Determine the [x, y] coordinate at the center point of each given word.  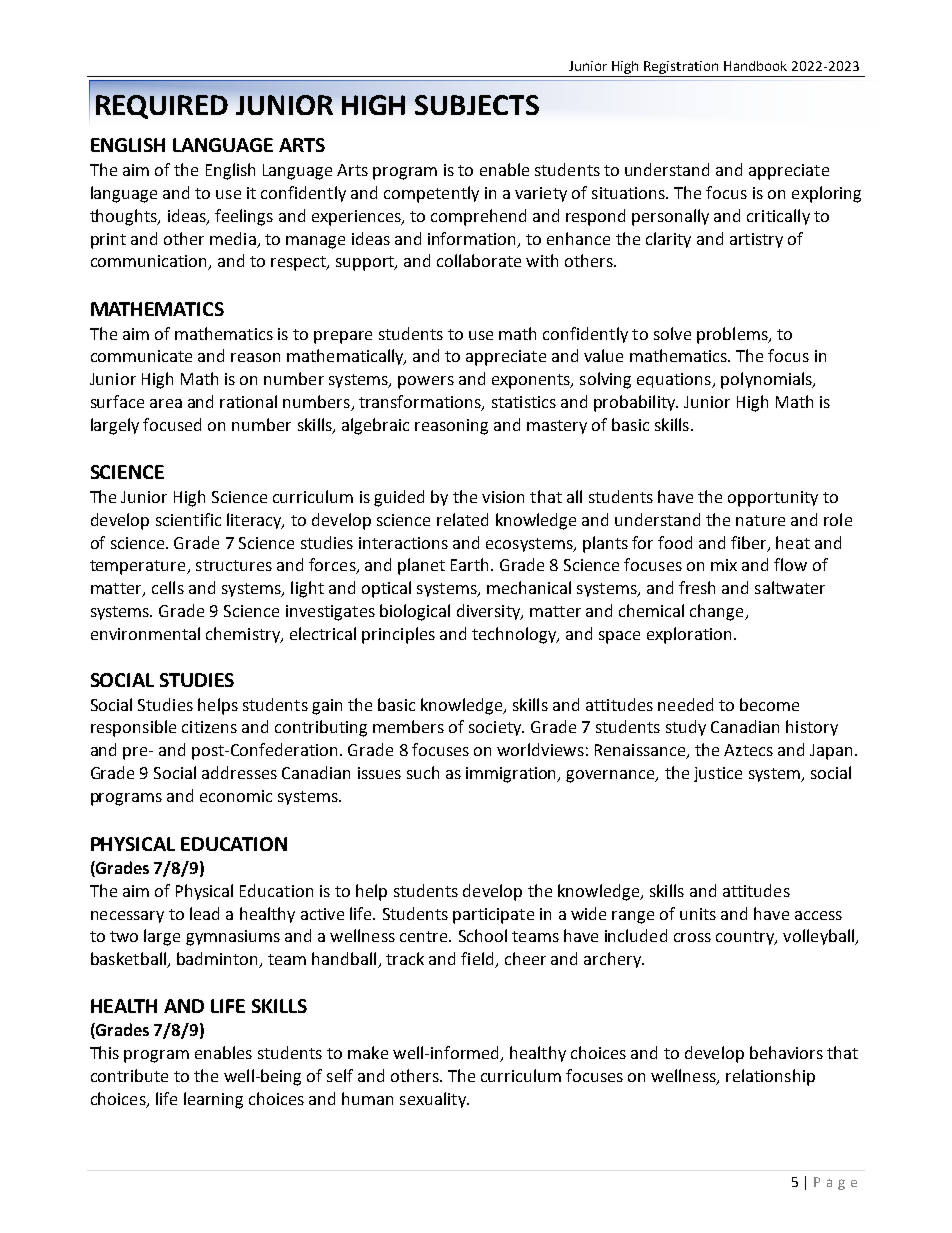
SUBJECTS [477, 105]
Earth [471, 564]
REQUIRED [162, 107]
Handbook [755, 66]
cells [168, 587]
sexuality [434, 1100]
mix [724, 565]
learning [213, 1100]
